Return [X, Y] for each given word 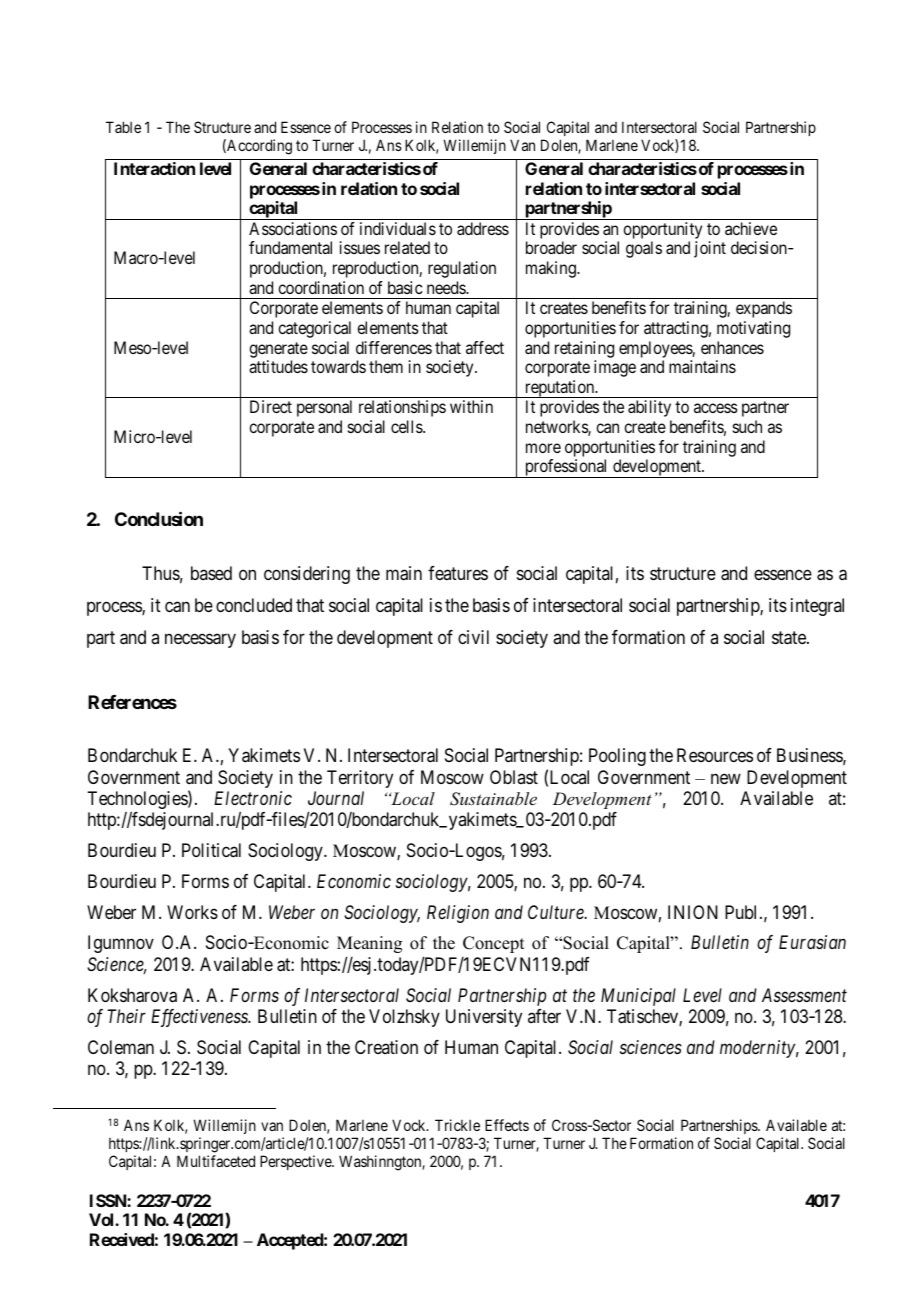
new [726, 778]
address [483, 228]
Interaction [154, 168]
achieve [751, 228]
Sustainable [493, 799]
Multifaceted [216, 1161]
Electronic [253, 798]
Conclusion [159, 518]
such [747, 426]
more [543, 448]
